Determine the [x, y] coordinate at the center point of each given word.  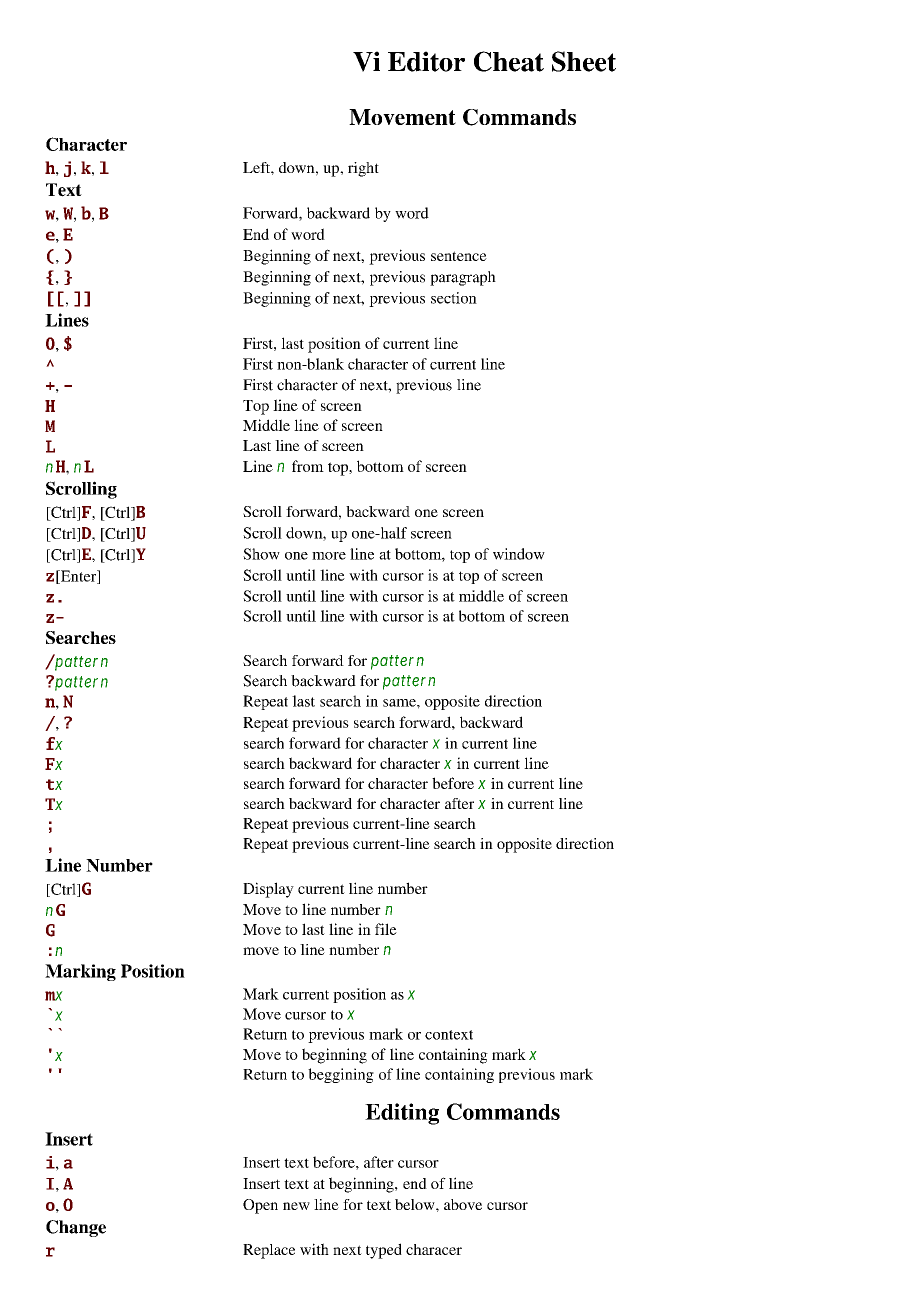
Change [76, 1228]
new [296, 1206]
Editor [426, 61]
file [386, 929]
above [463, 1204]
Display [268, 890]
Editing [402, 1114]
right [363, 169]
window [519, 554]
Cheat [509, 61]
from [308, 466]
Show [261, 554]
